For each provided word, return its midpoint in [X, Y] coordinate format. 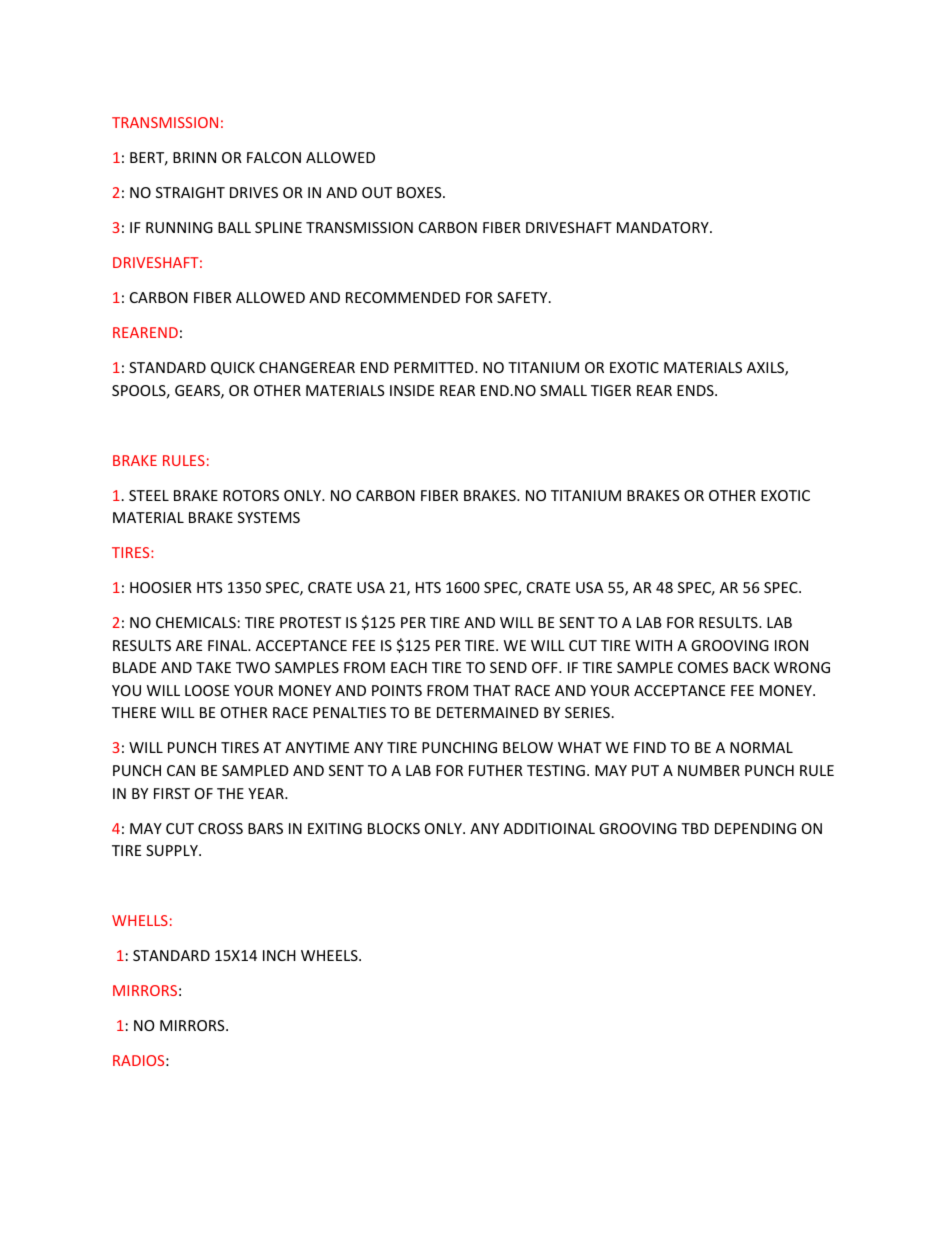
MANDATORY [664, 227]
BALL [234, 227]
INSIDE [412, 390]
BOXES [420, 192]
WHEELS [330, 955]
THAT [491, 690]
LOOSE [207, 690]
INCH [279, 955]
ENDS [696, 390]
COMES [703, 667]
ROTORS [251, 495]
